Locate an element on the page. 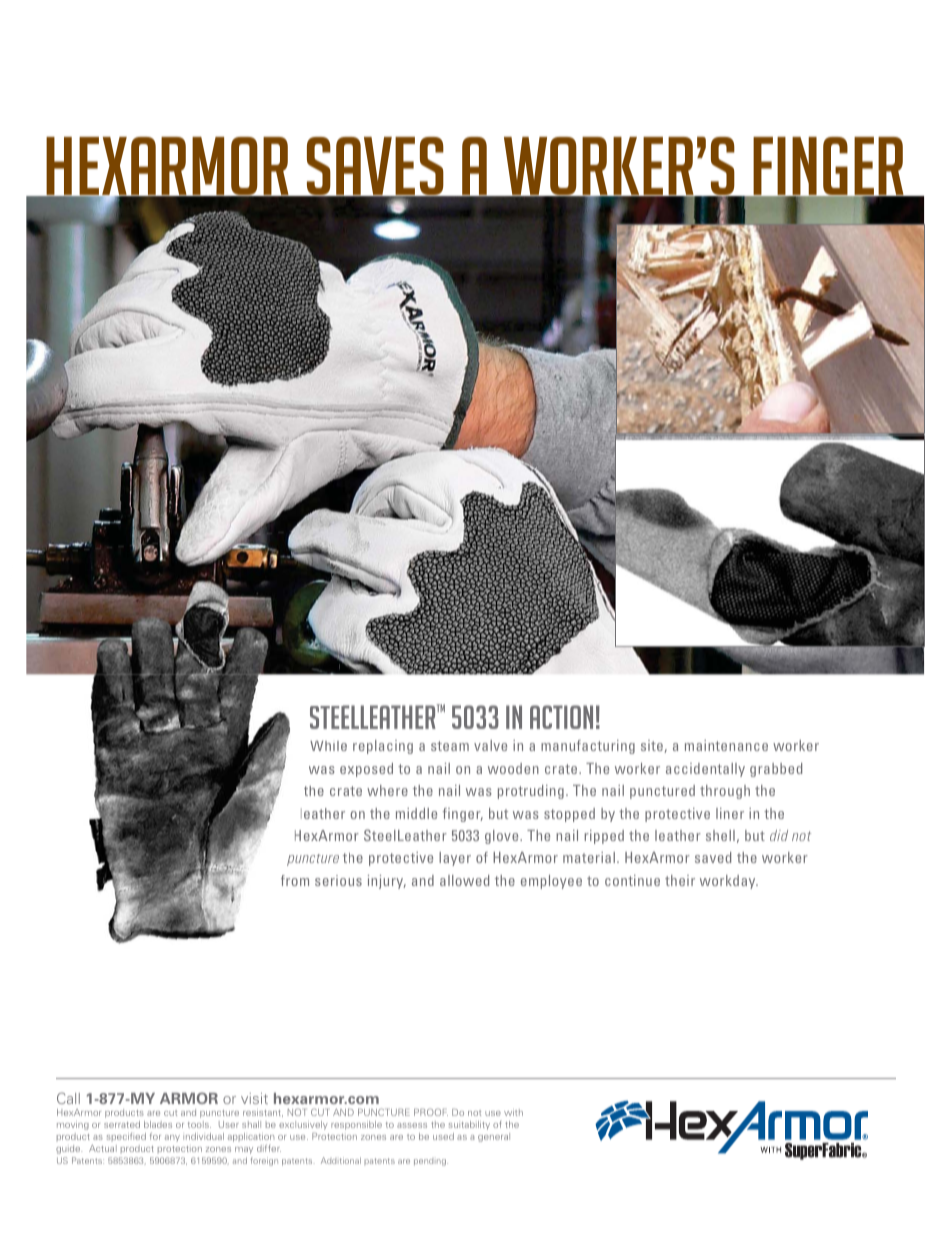 The image size is (952, 1233). steam is located at coordinates (450, 746).
